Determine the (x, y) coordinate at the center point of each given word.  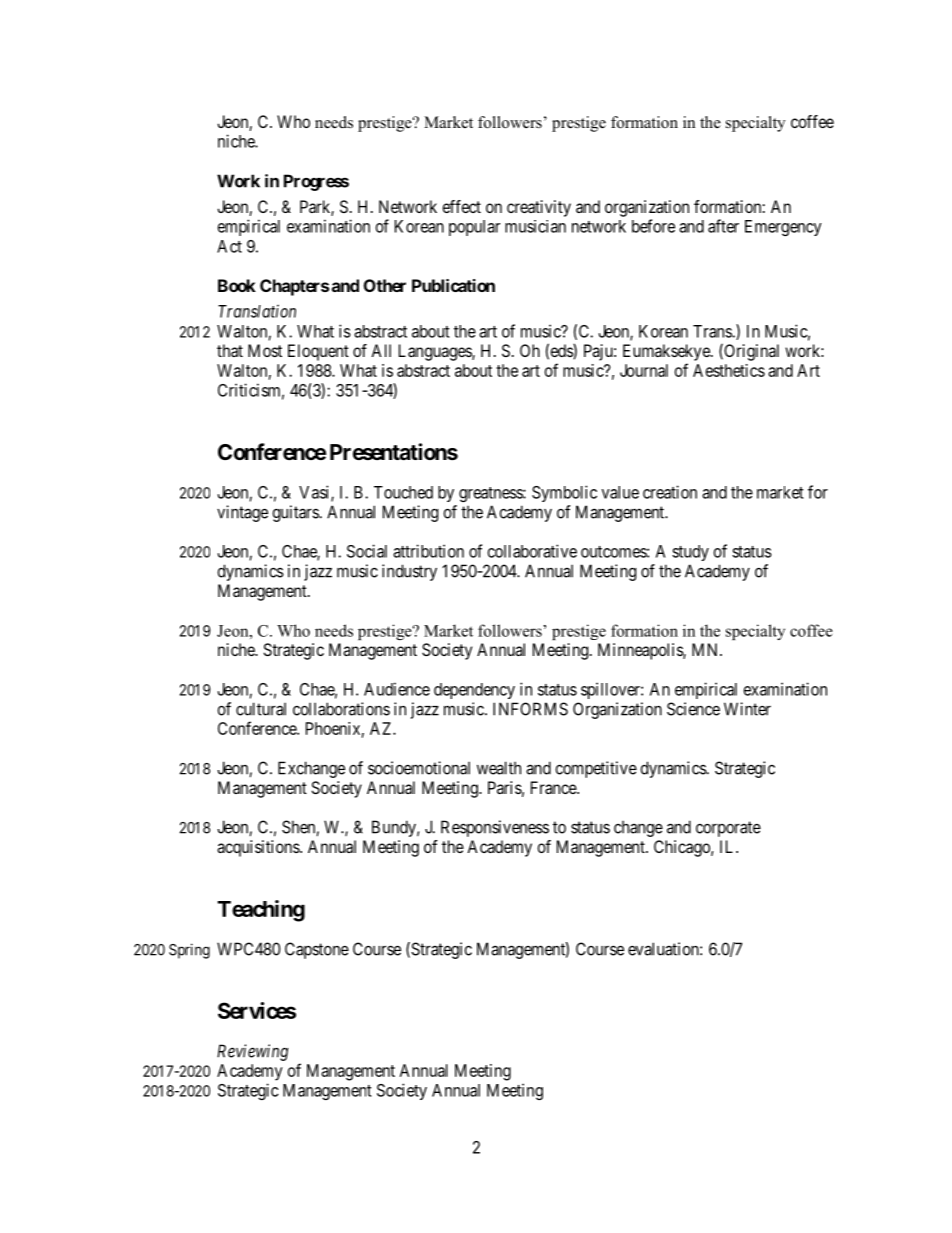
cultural (261, 709)
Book (237, 285)
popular (474, 228)
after (723, 226)
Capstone (317, 950)
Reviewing (252, 1052)
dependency (474, 691)
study (690, 553)
